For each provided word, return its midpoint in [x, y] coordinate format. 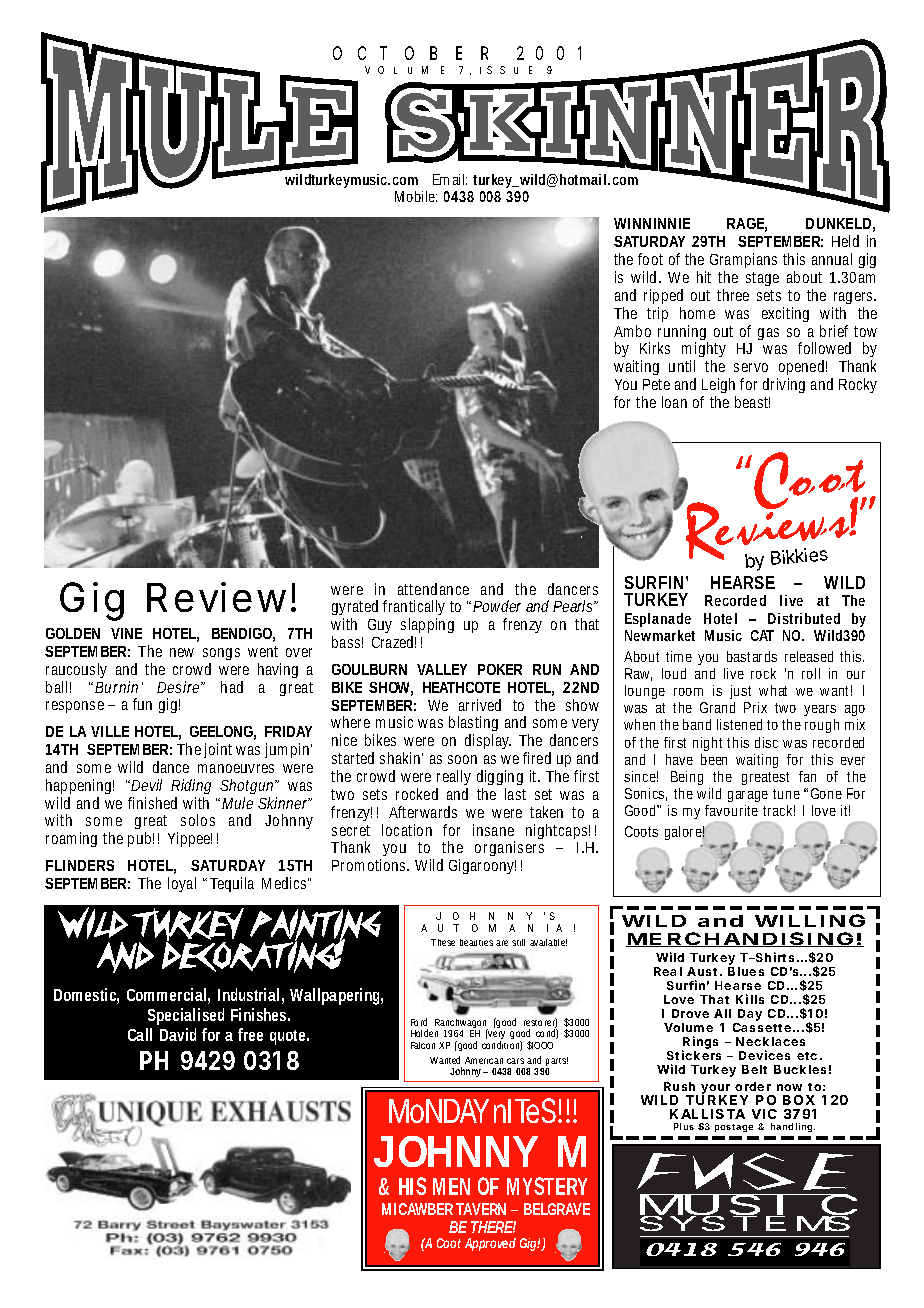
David [178, 1034]
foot [650, 259]
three [733, 295]
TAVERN [481, 1209]
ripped [663, 296]
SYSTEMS [745, 1224]
